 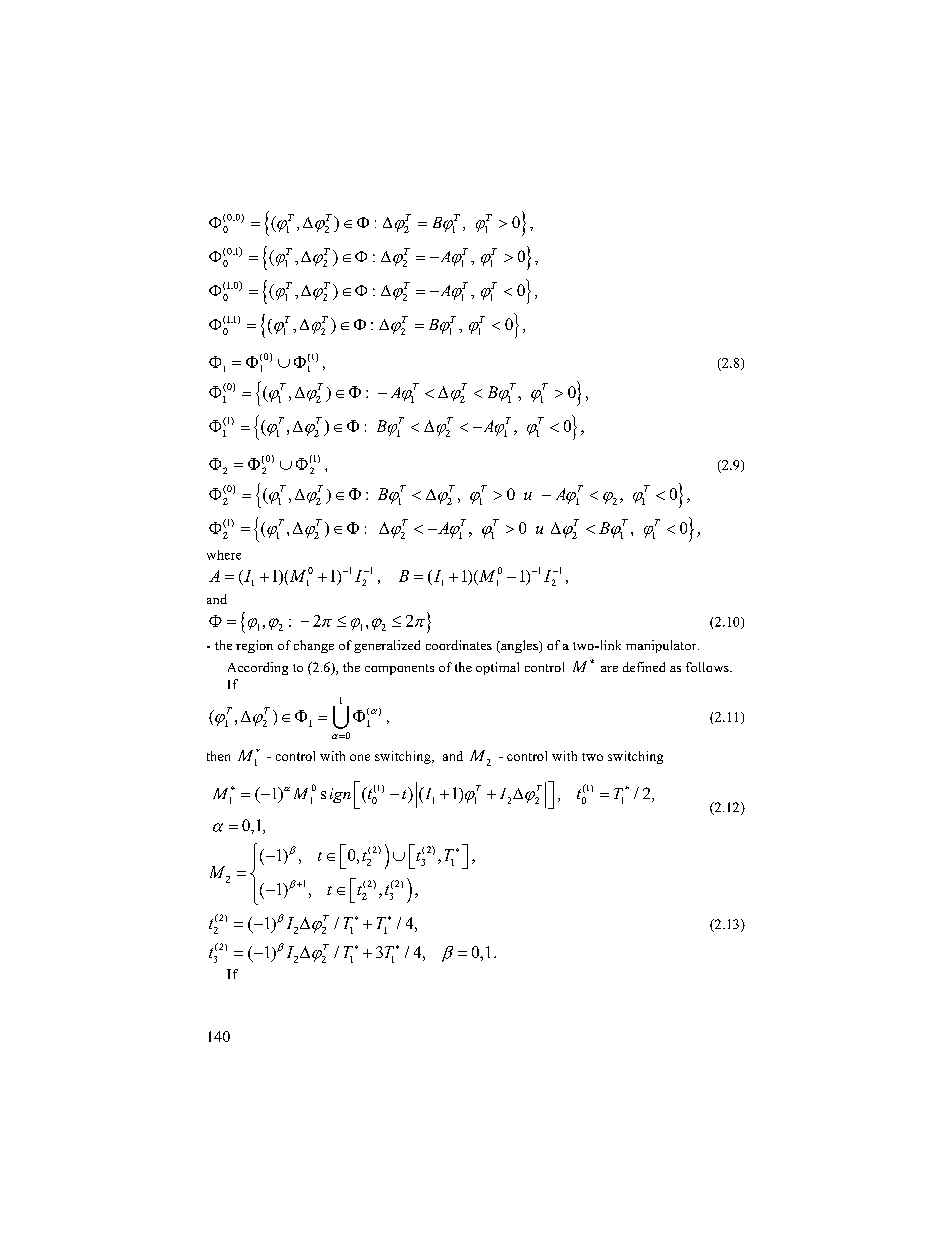 I want to click on follows, so click(x=708, y=667).
